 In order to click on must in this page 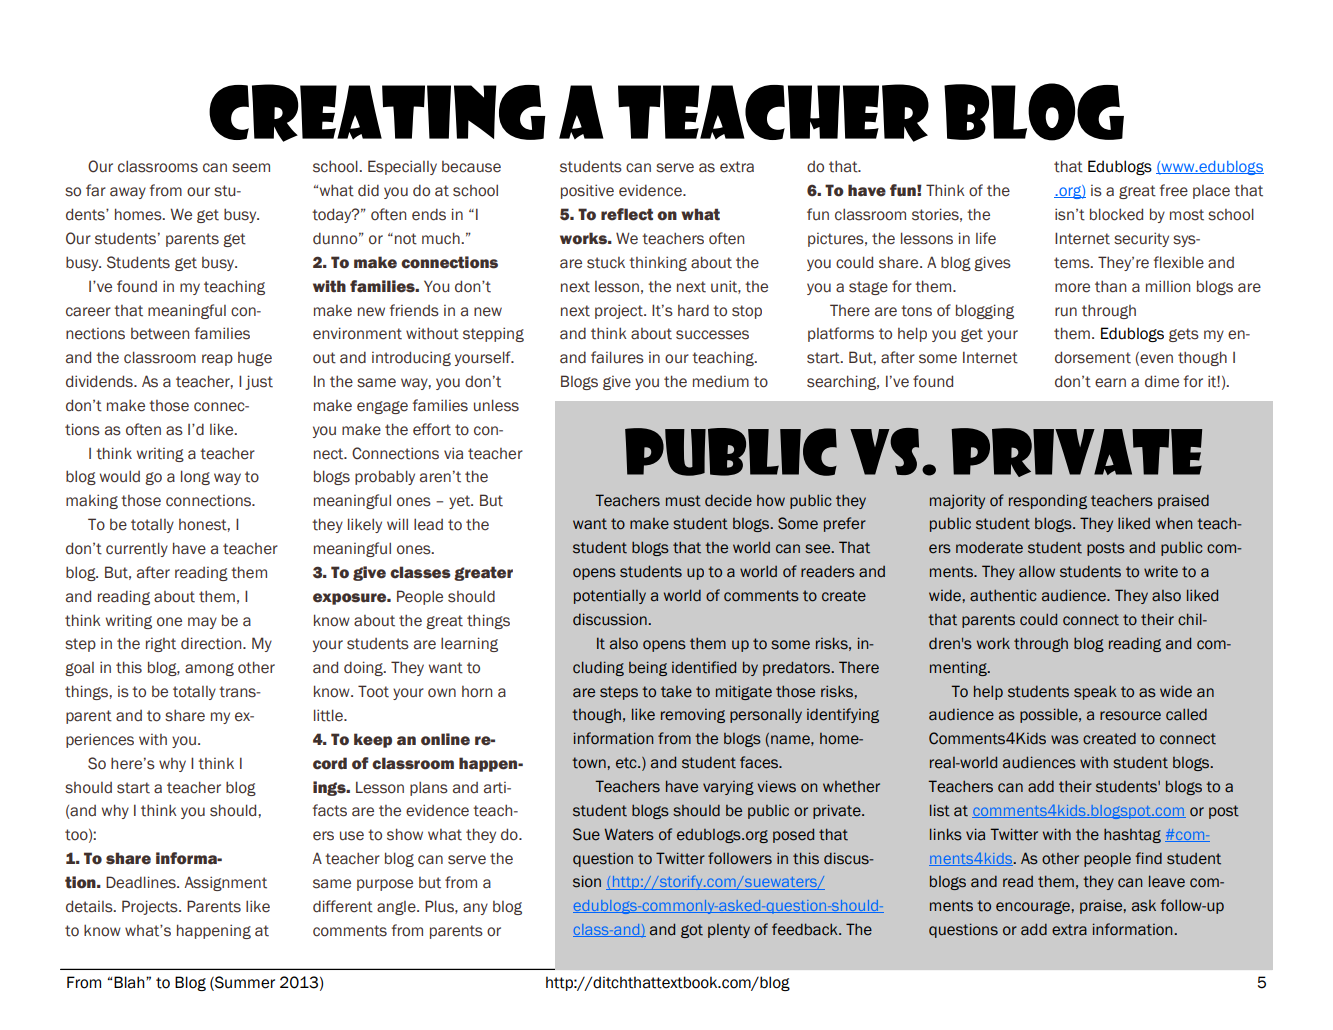, I will do `click(683, 501)`.
